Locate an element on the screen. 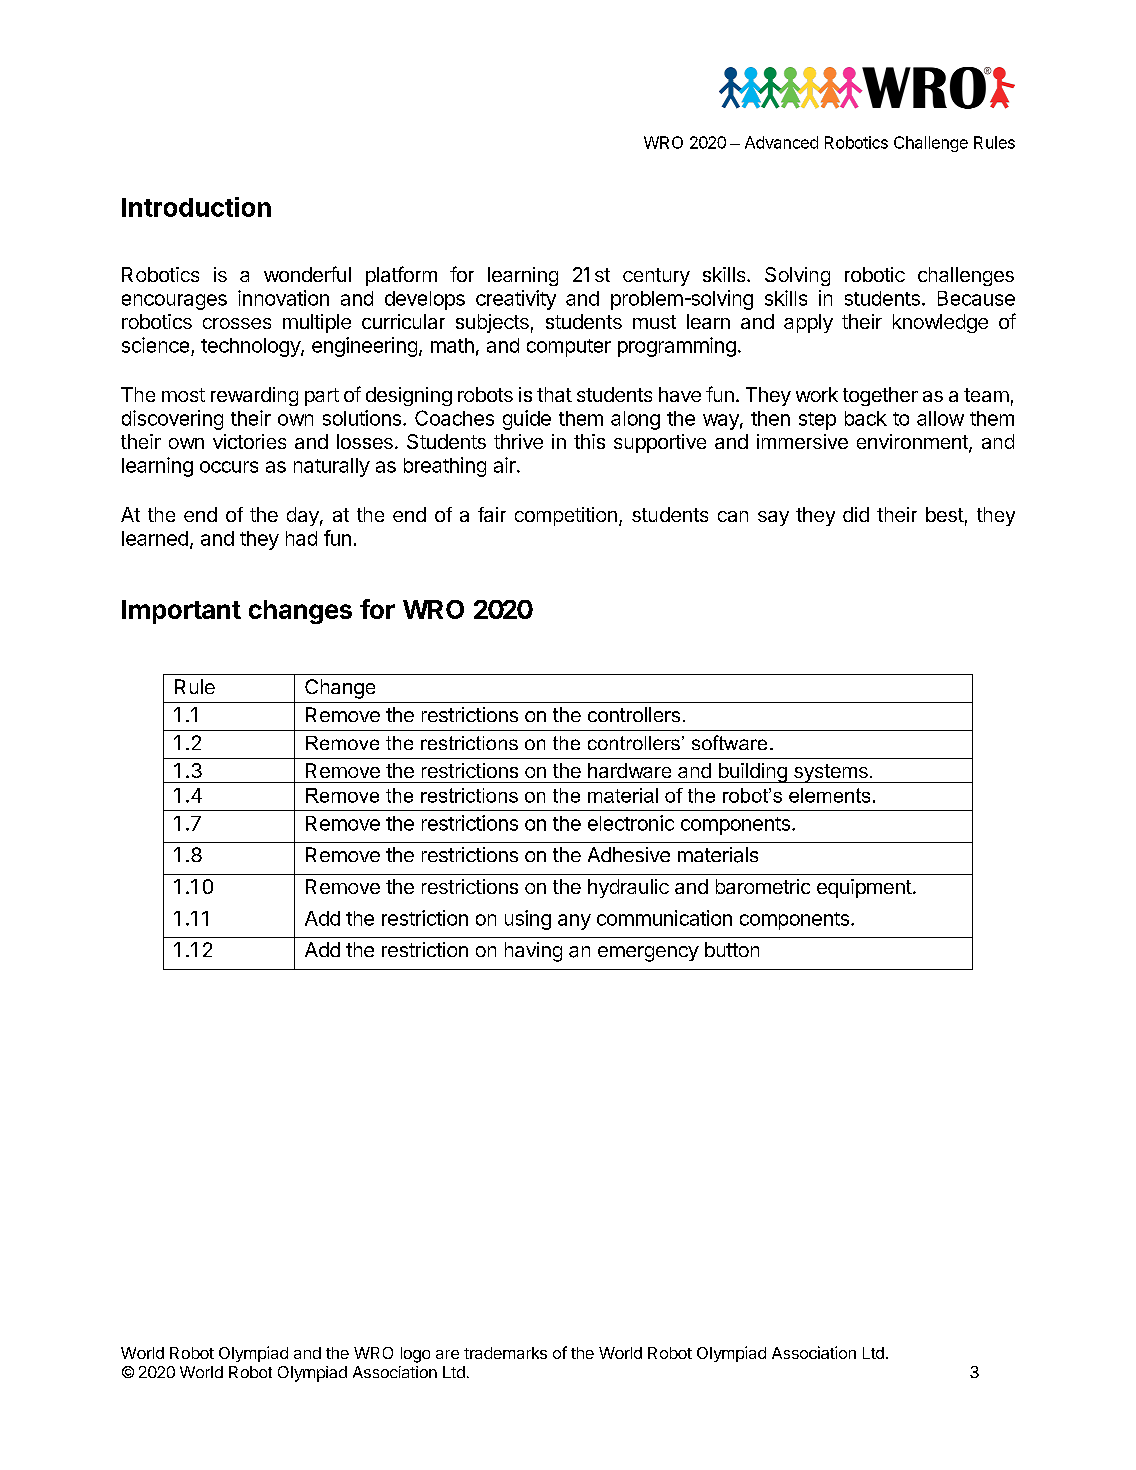 The width and height of the screenshot is (1136, 1470). Advanced is located at coordinates (781, 142).
